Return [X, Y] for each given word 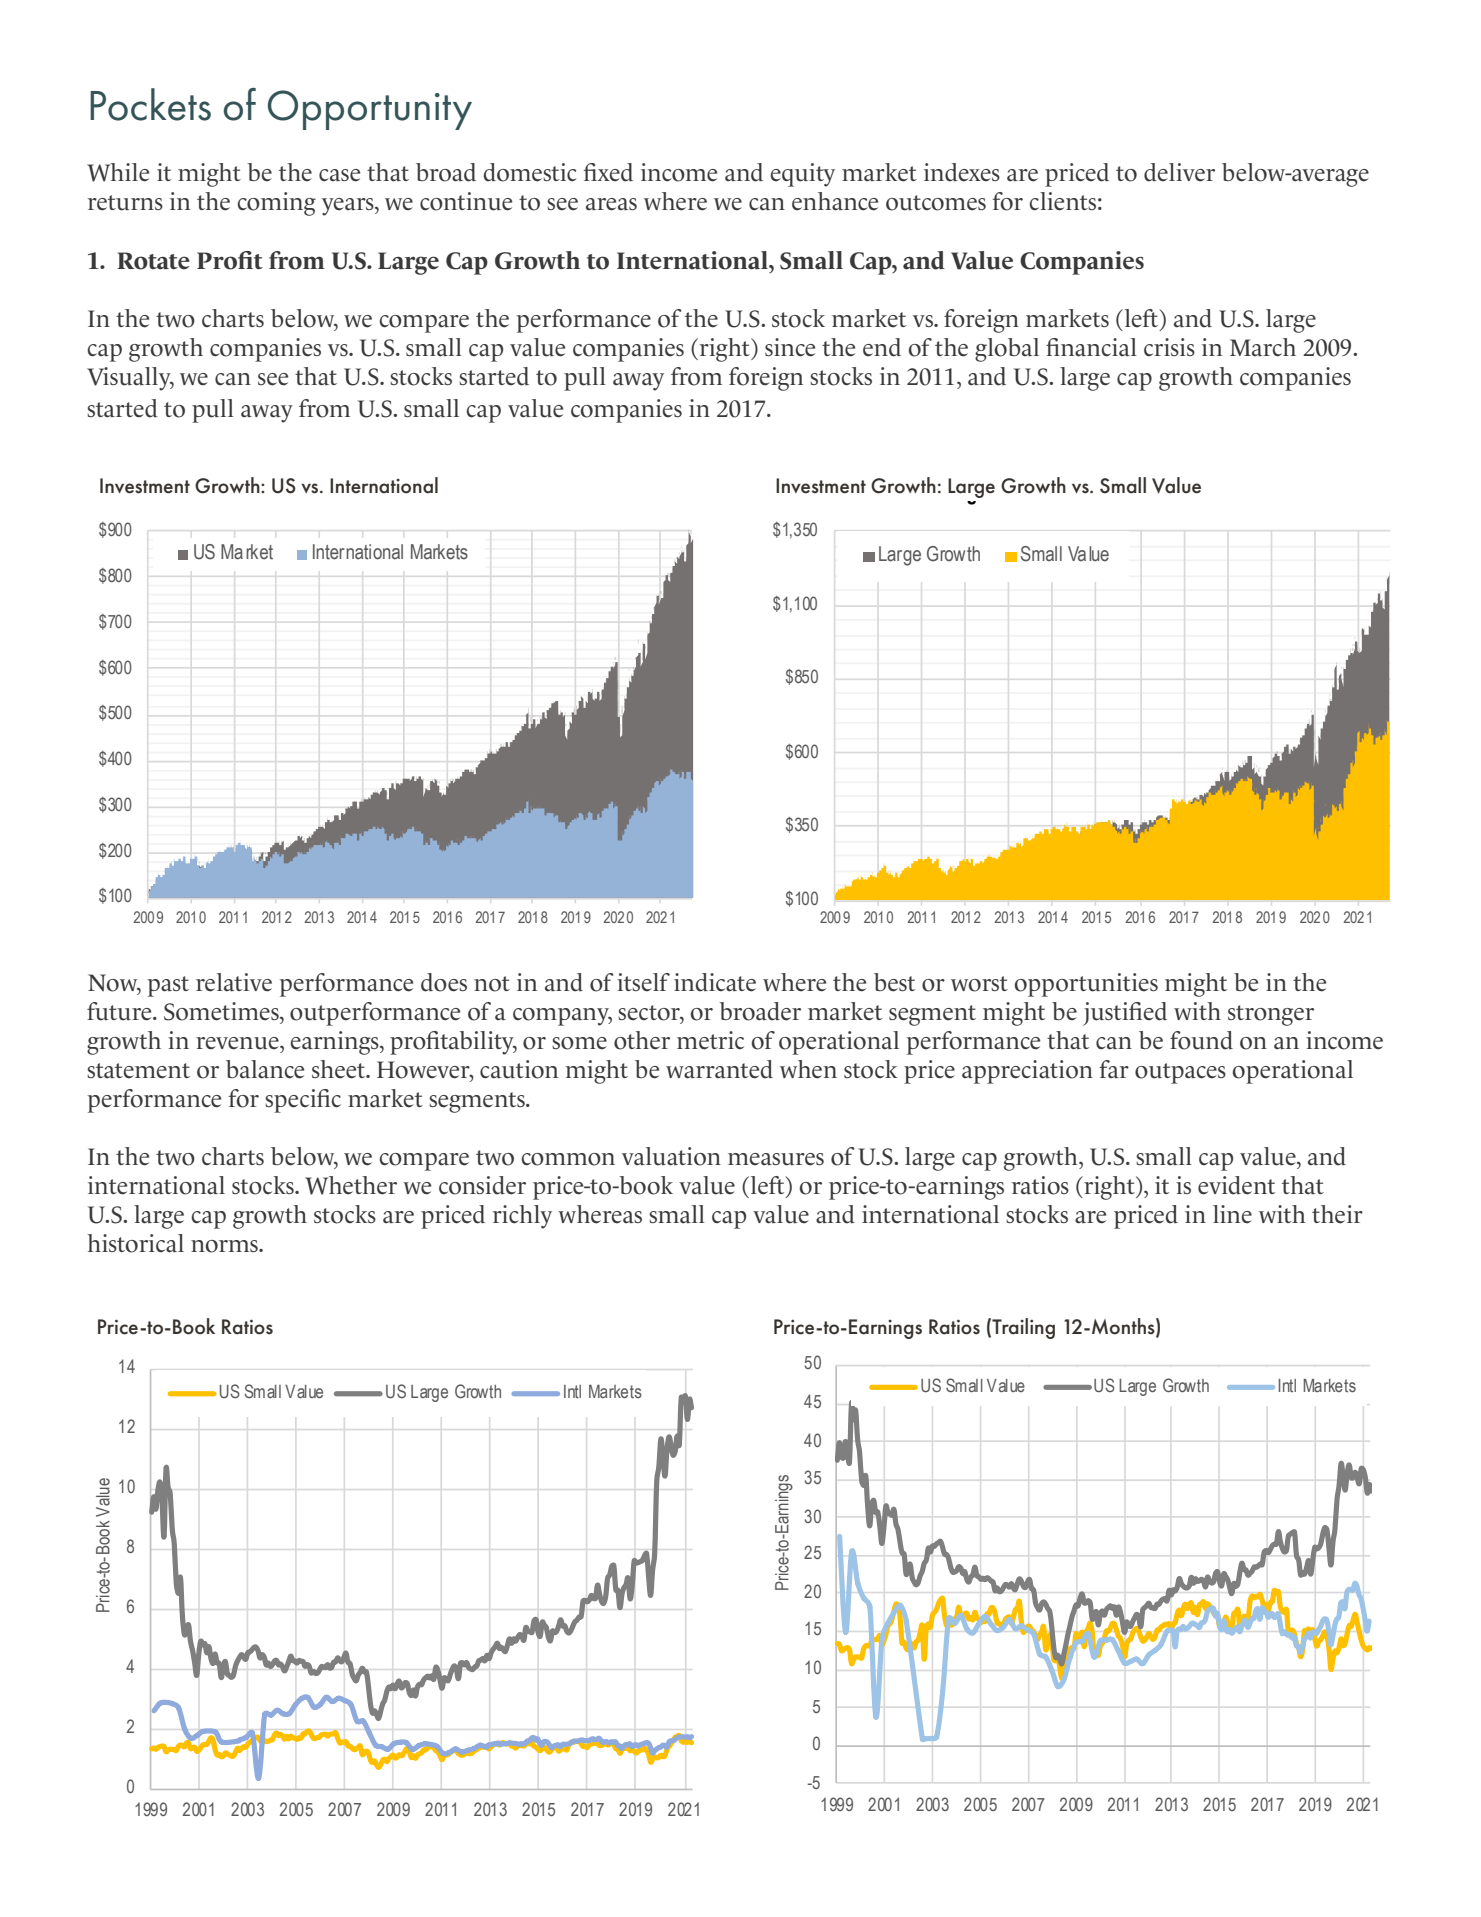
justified [1125, 1014]
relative [234, 982]
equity [802, 175]
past [168, 986]
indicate [715, 982]
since [790, 347]
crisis [1169, 347]
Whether [351, 1185]
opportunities [1086, 985]
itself [643, 982]
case [339, 175]
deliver [1179, 172]
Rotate [153, 261]
